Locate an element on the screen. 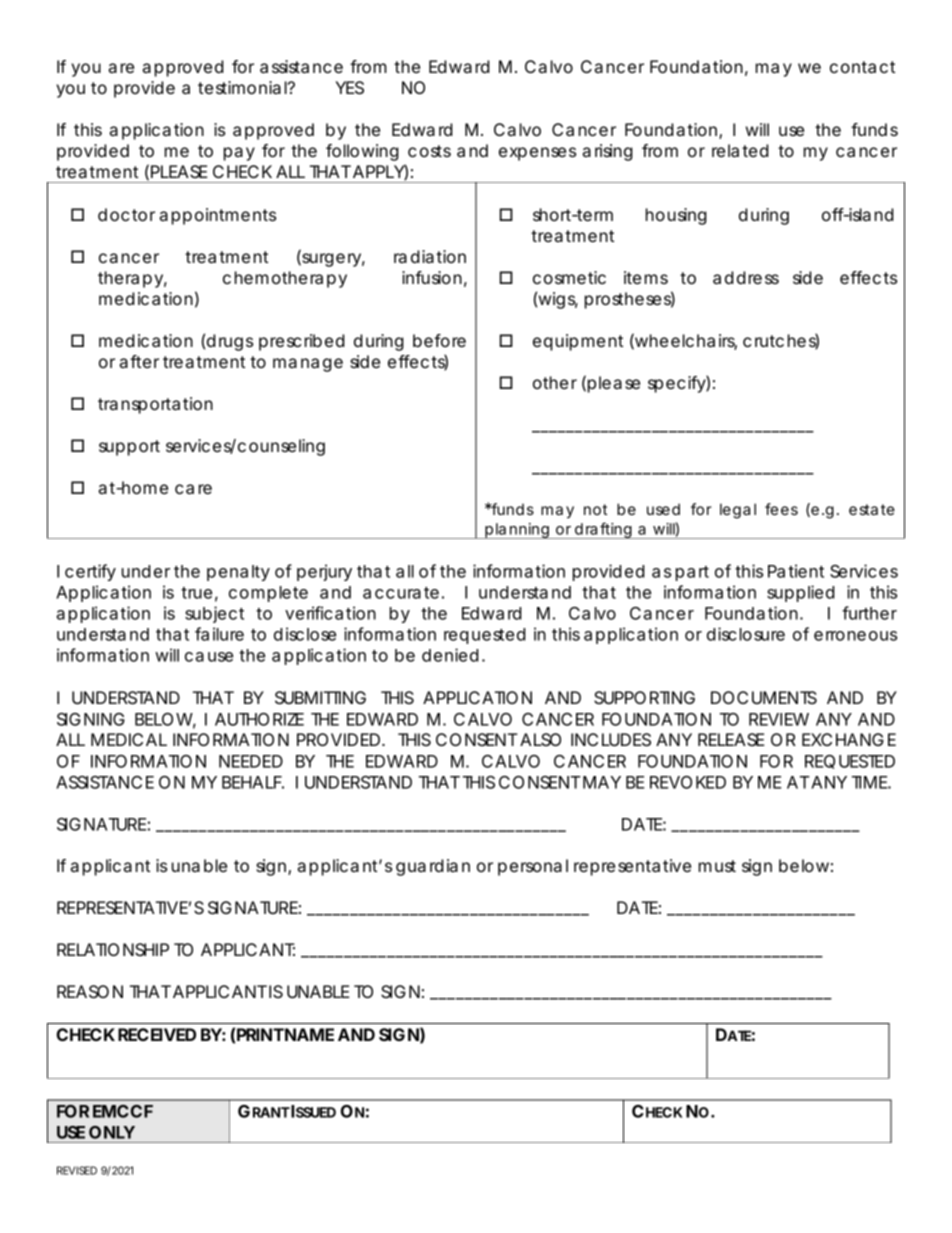 The width and height of the screenshot is (952, 1233). costs is located at coordinates (429, 151).
